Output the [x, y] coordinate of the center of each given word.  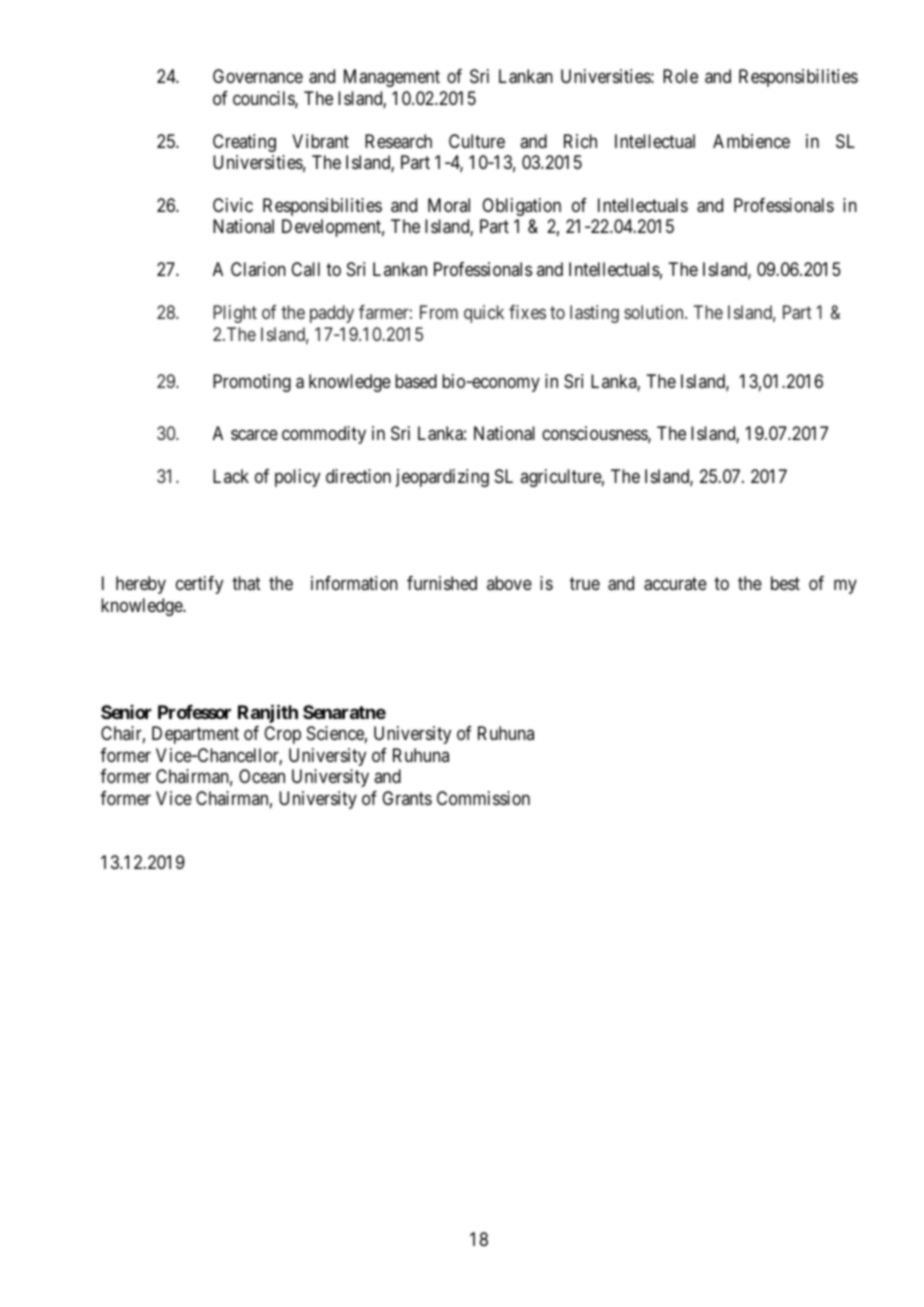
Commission [483, 798]
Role [680, 76]
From [439, 312]
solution [655, 312]
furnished [442, 583]
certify [199, 585]
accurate [675, 584]
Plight [235, 314]
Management [392, 78]
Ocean [262, 776]
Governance [258, 76]
